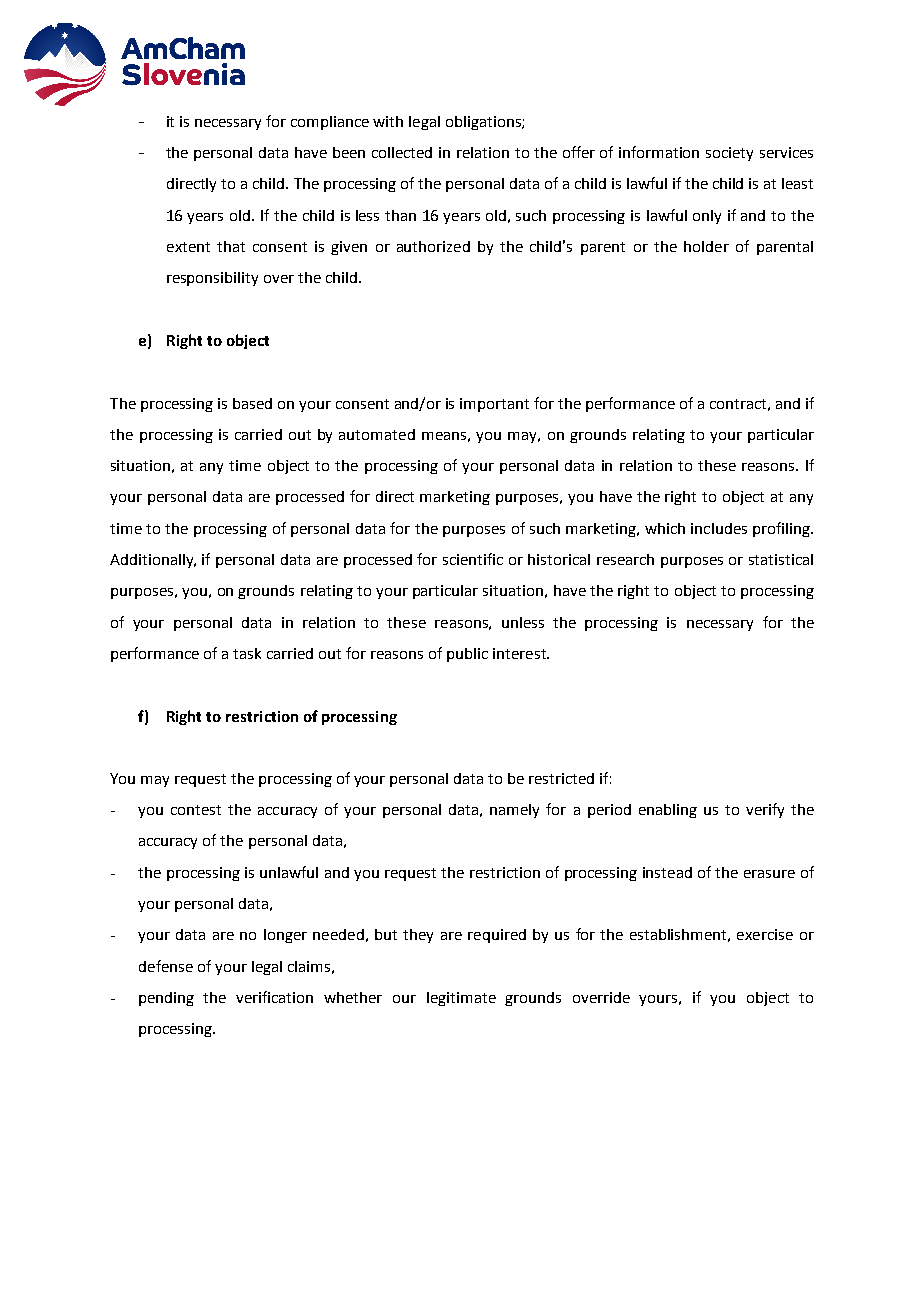  Describe the element at coordinates (330, 123) in the page. I see `compliance` at that location.
